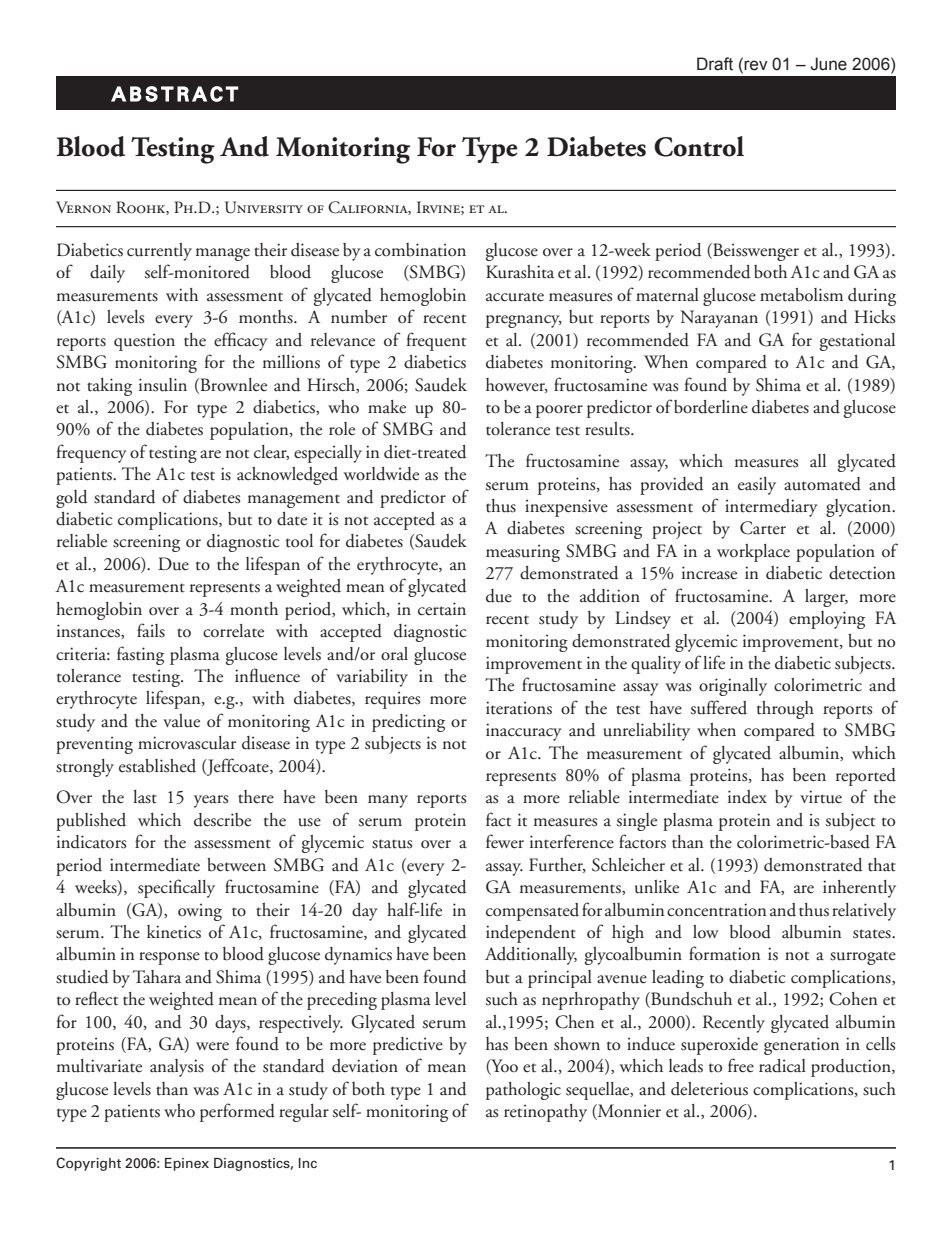 Image resolution: width=952 pixels, height=1233 pixels. Describe the element at coordinates (801, 295) in the screenshot. I see `metabolism` at that location.
